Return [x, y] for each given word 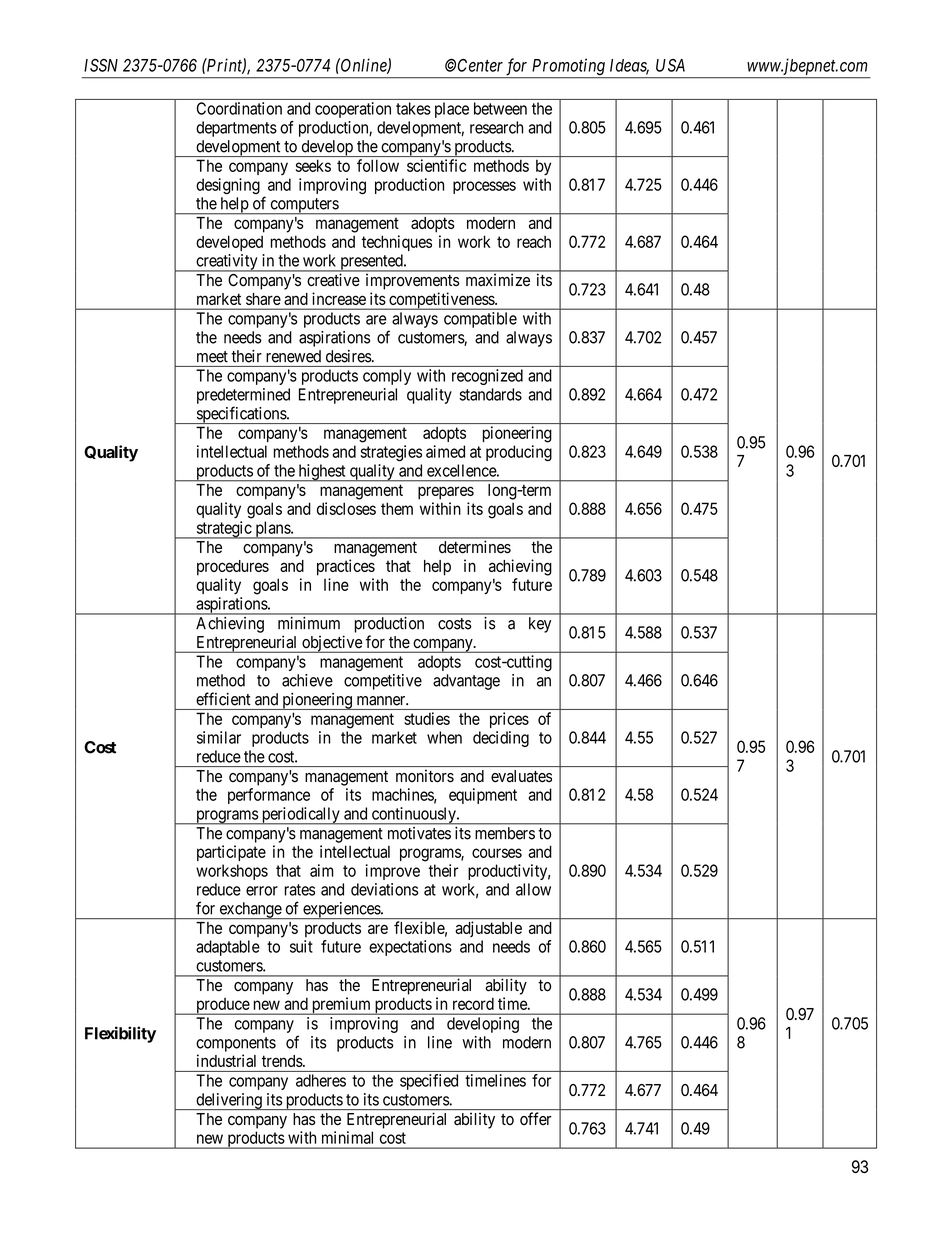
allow [533, 889]
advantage [466, 682]
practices [346, 567]
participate [231, 853]
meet [212, 357]
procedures [233, 568]
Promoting [568, 68]
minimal [347, 1137]
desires [348, 356]
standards [490, 394]
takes [413, 108]
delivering [229, 1101]
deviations [385, 889]
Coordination [239, 108]
